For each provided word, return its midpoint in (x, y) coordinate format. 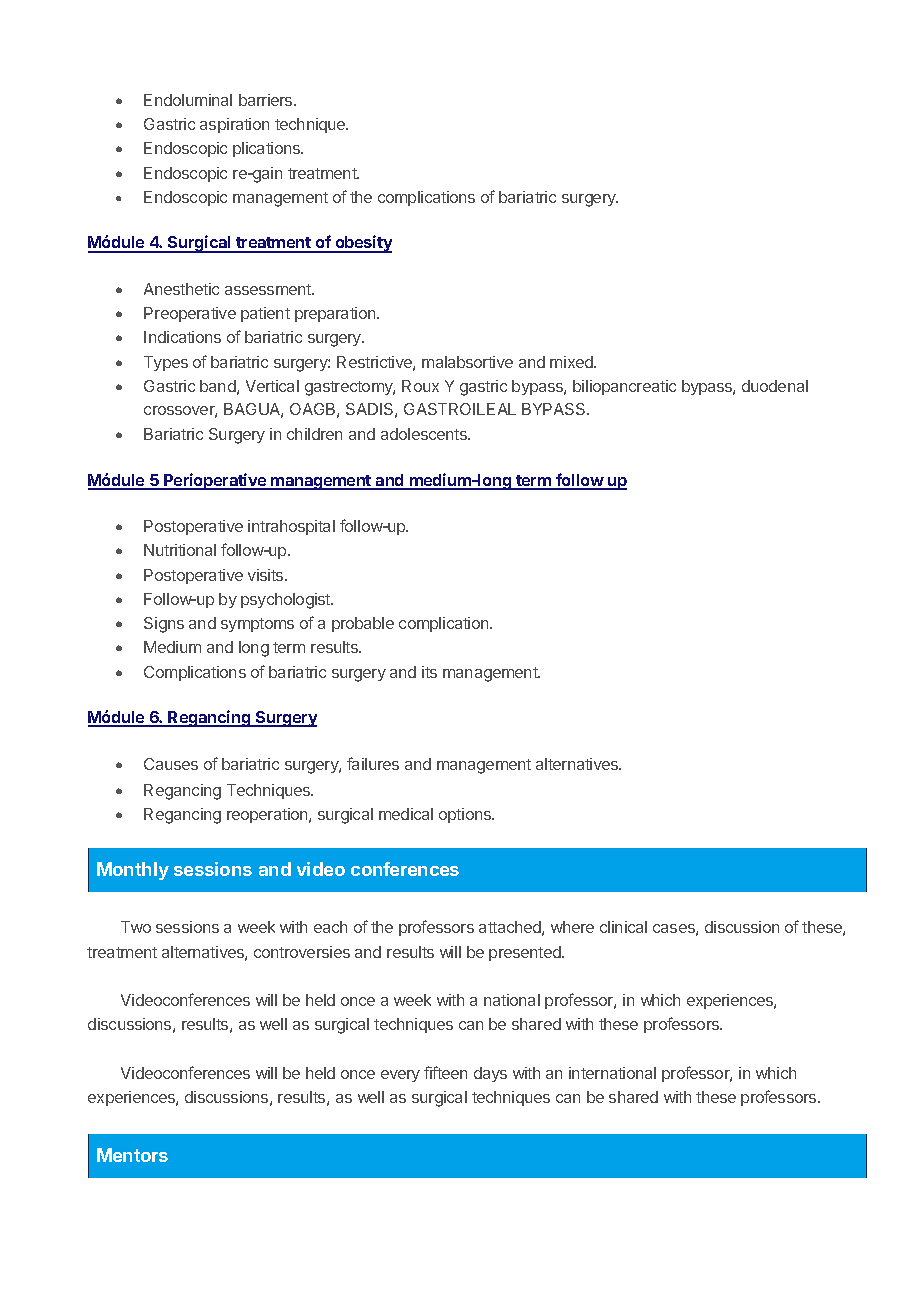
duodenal (775, 386)
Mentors (132, 1155)
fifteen (445, 1072)
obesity (362, 244)
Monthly (133, 871)
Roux (420, 386)
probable (363, 624)
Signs (164, 625)
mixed (572, 362)
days (490, 1074)
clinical (623, 927)
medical (406, 814)
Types (166, 363)
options (466, 815)
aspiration (234, 125)
